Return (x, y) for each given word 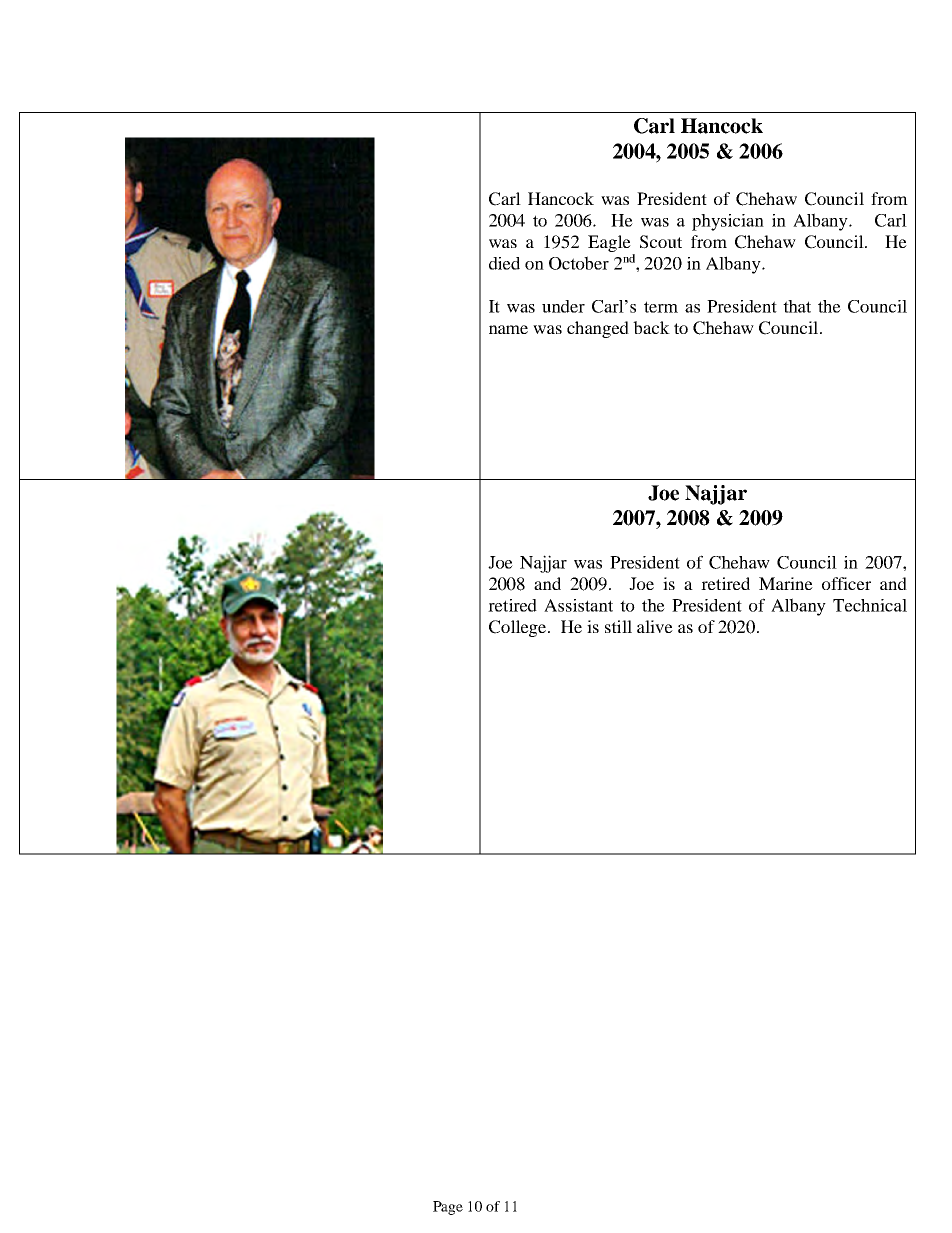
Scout (661, 242)
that (797, 306)
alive (655, 626)
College (519, 628)
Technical (870, 605)
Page (448, 1208)
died (504, 263)
